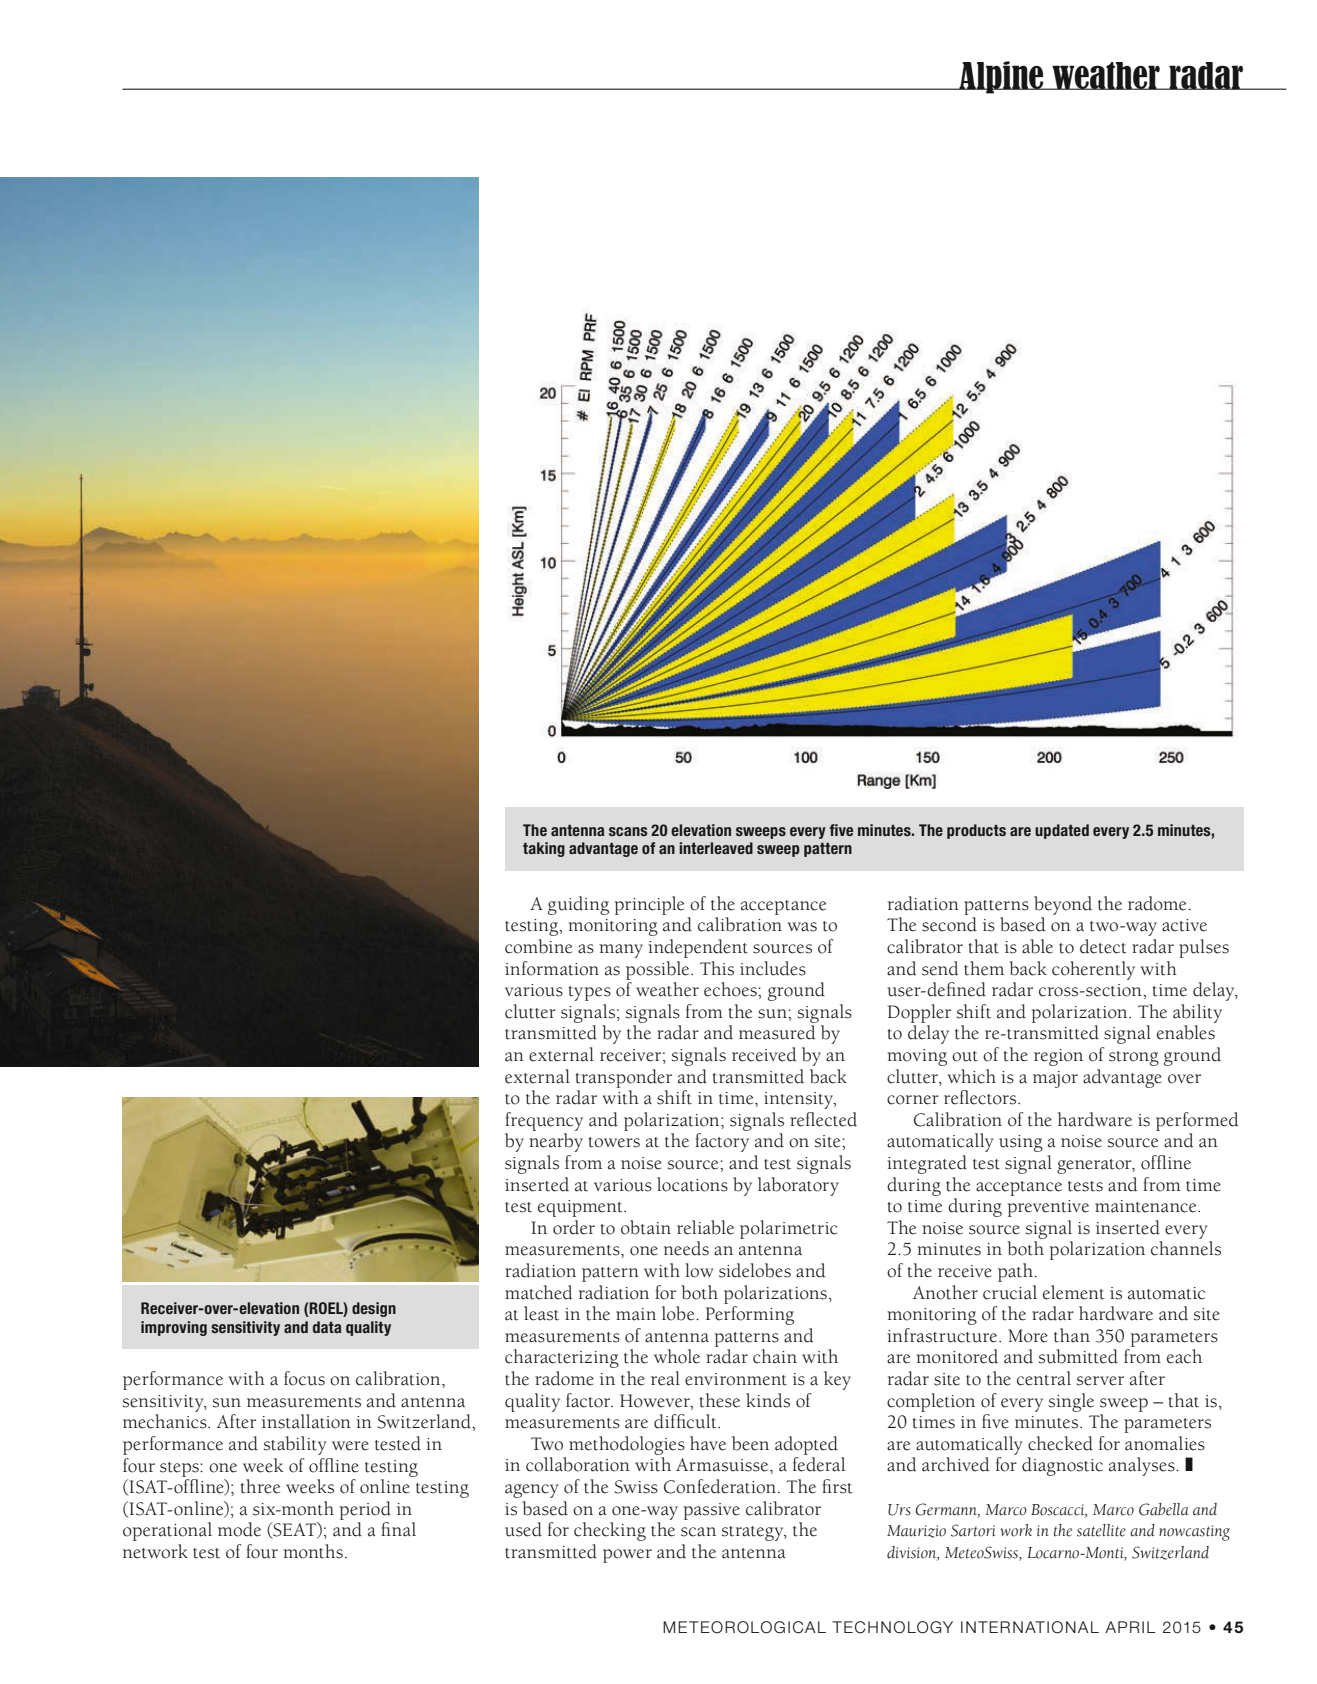 This image has height=1684, width=1317. What do you see at coordinates (239, 1529) in the image?
I see `mode` at bounding box center [239, 1529].
